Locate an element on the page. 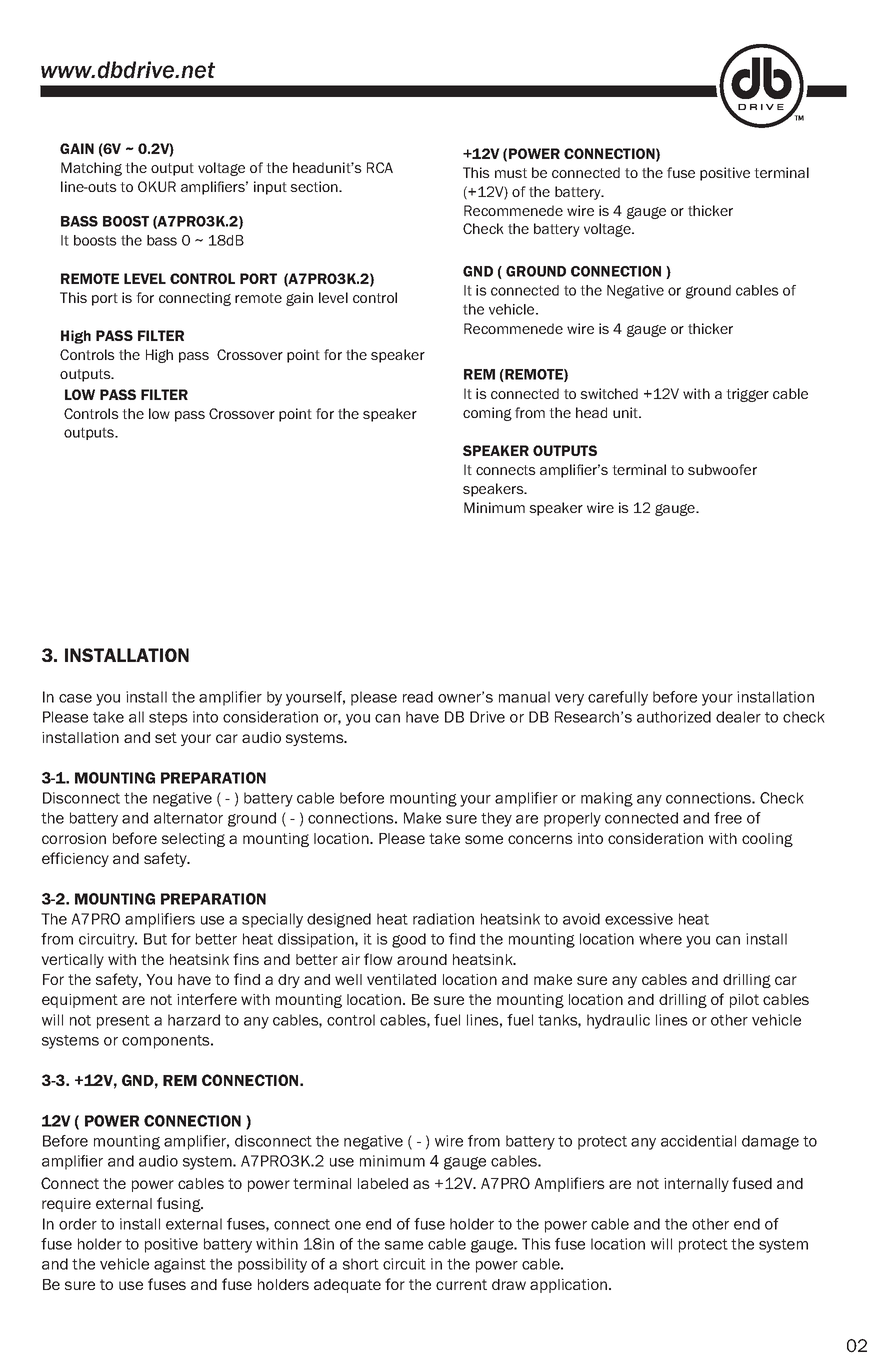  same is located at coordinates (404, 1245).
